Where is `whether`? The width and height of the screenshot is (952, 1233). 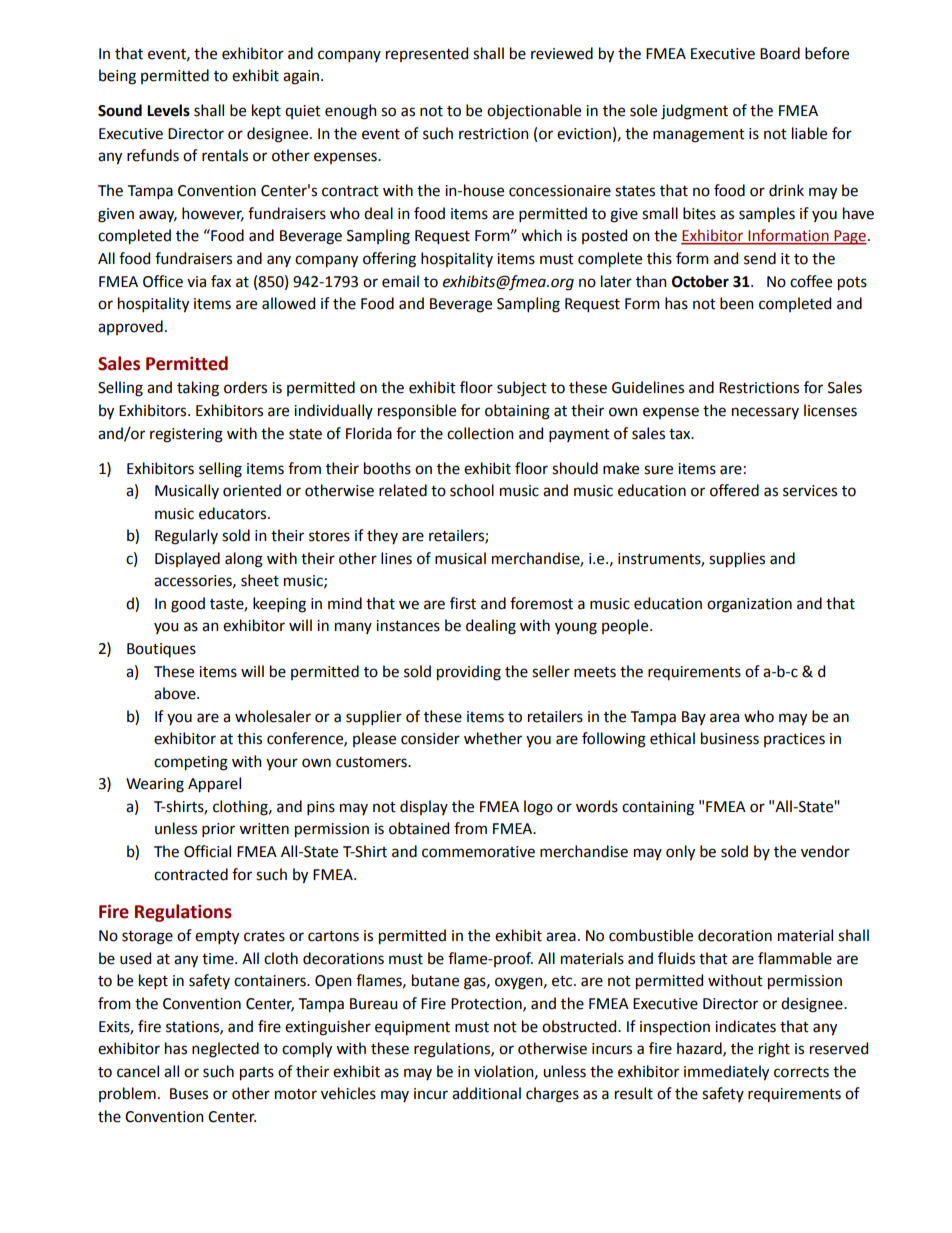
whether is located at coordinates (493, 738).
